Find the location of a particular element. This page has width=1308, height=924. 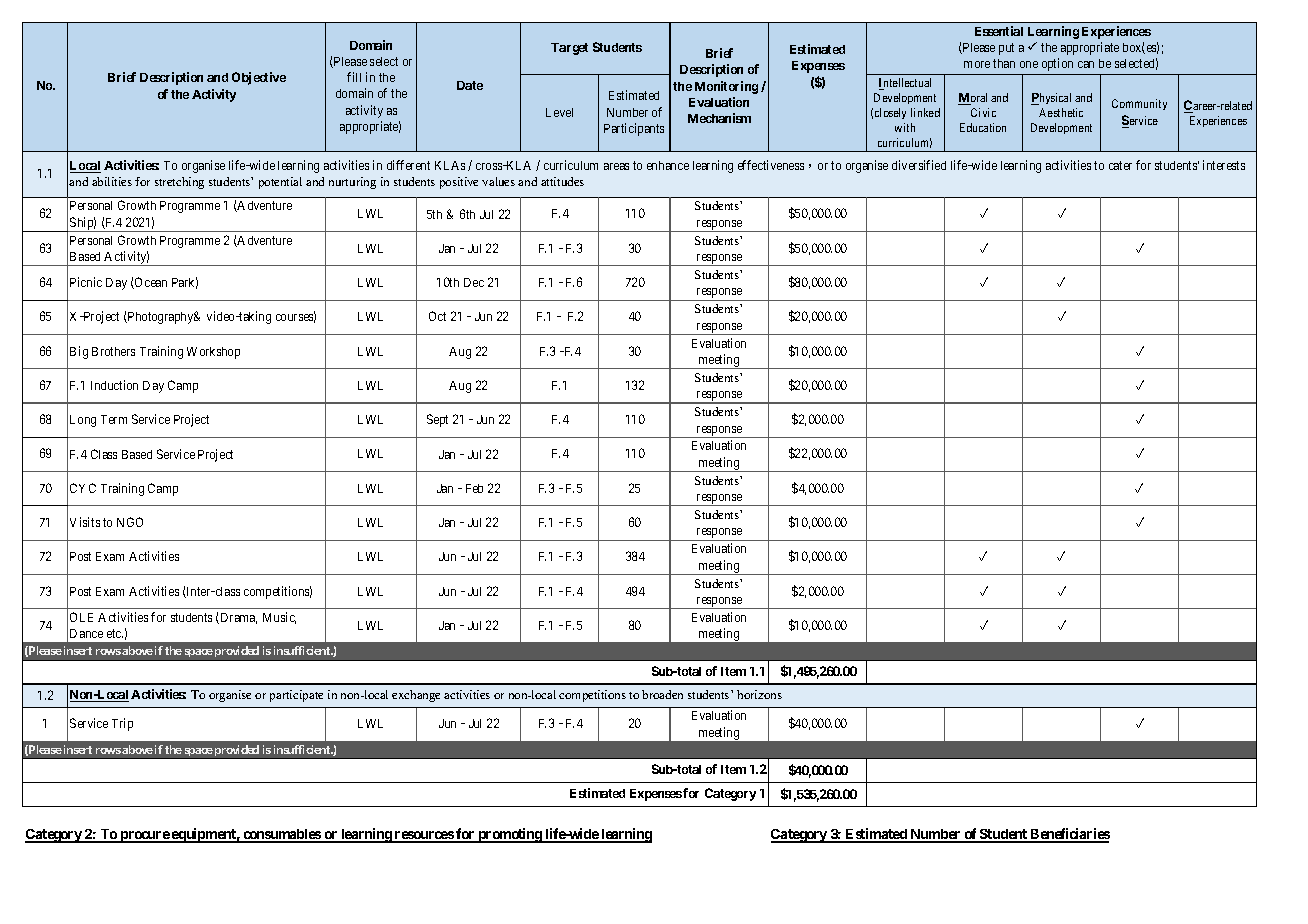

broaden is located at coordinates (662, 694).
